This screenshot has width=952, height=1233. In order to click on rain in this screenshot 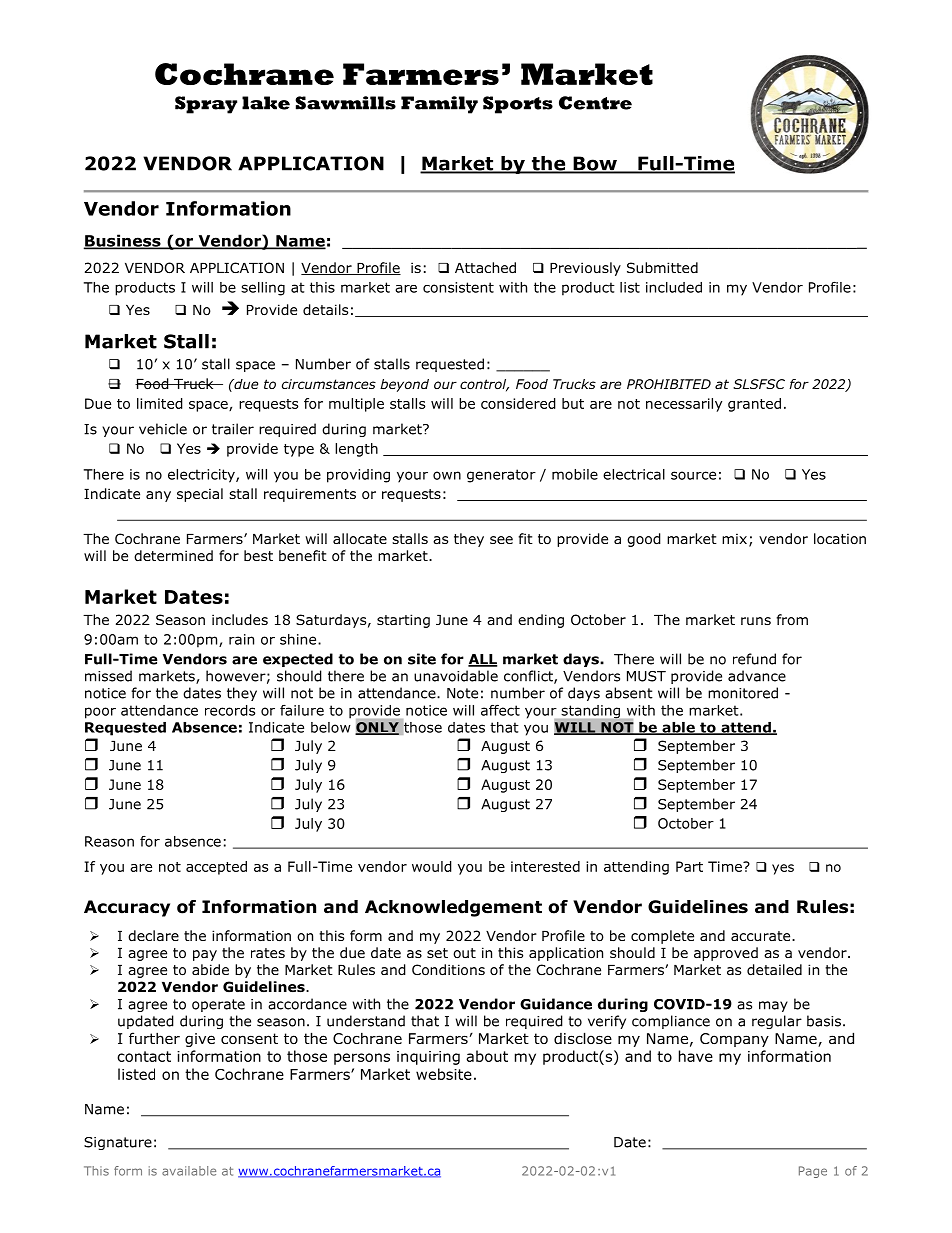, I will do `click(241, 639)`.
